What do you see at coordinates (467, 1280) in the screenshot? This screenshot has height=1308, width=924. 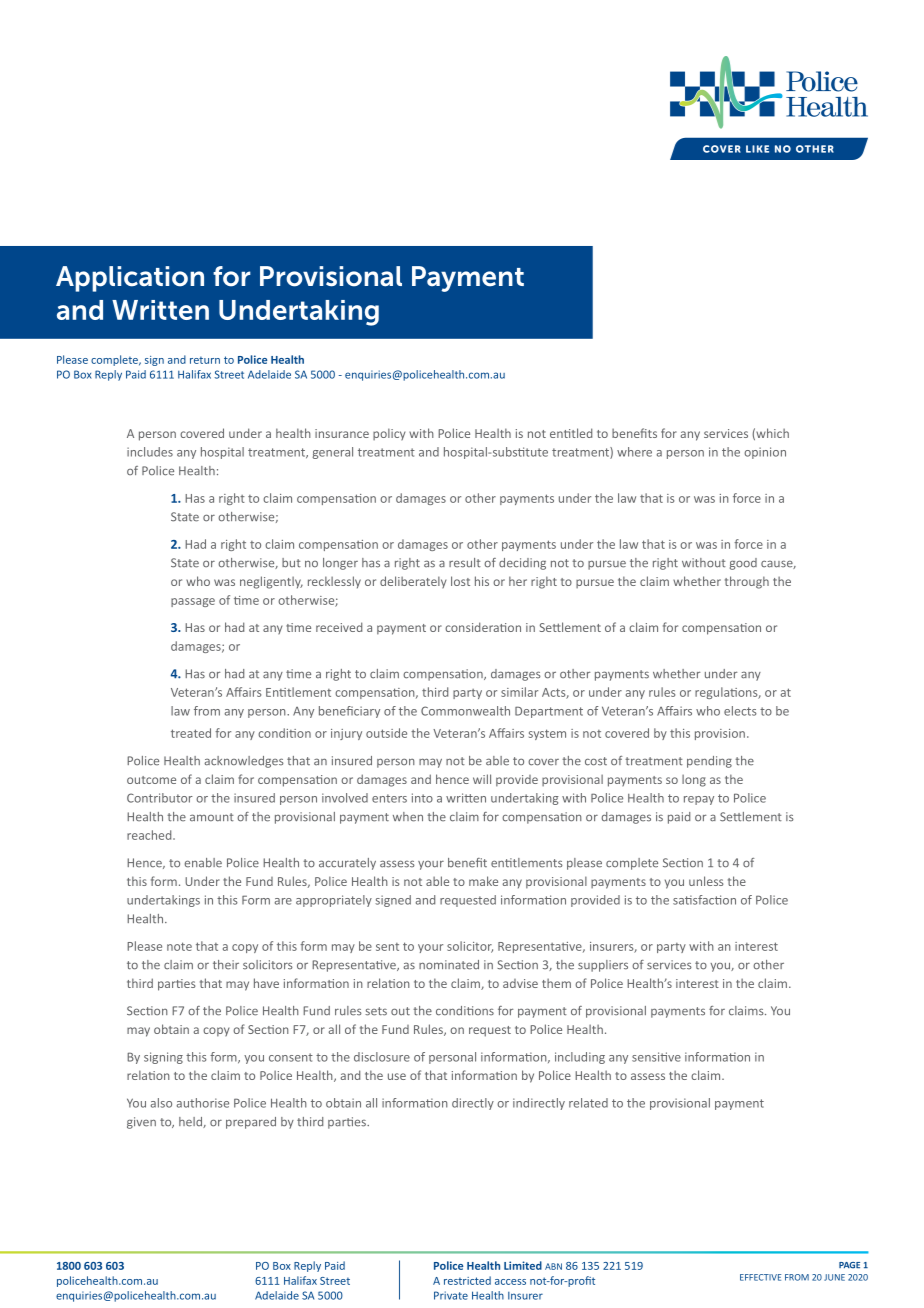 I see `restricted` at bounding box center [467, 1280].
